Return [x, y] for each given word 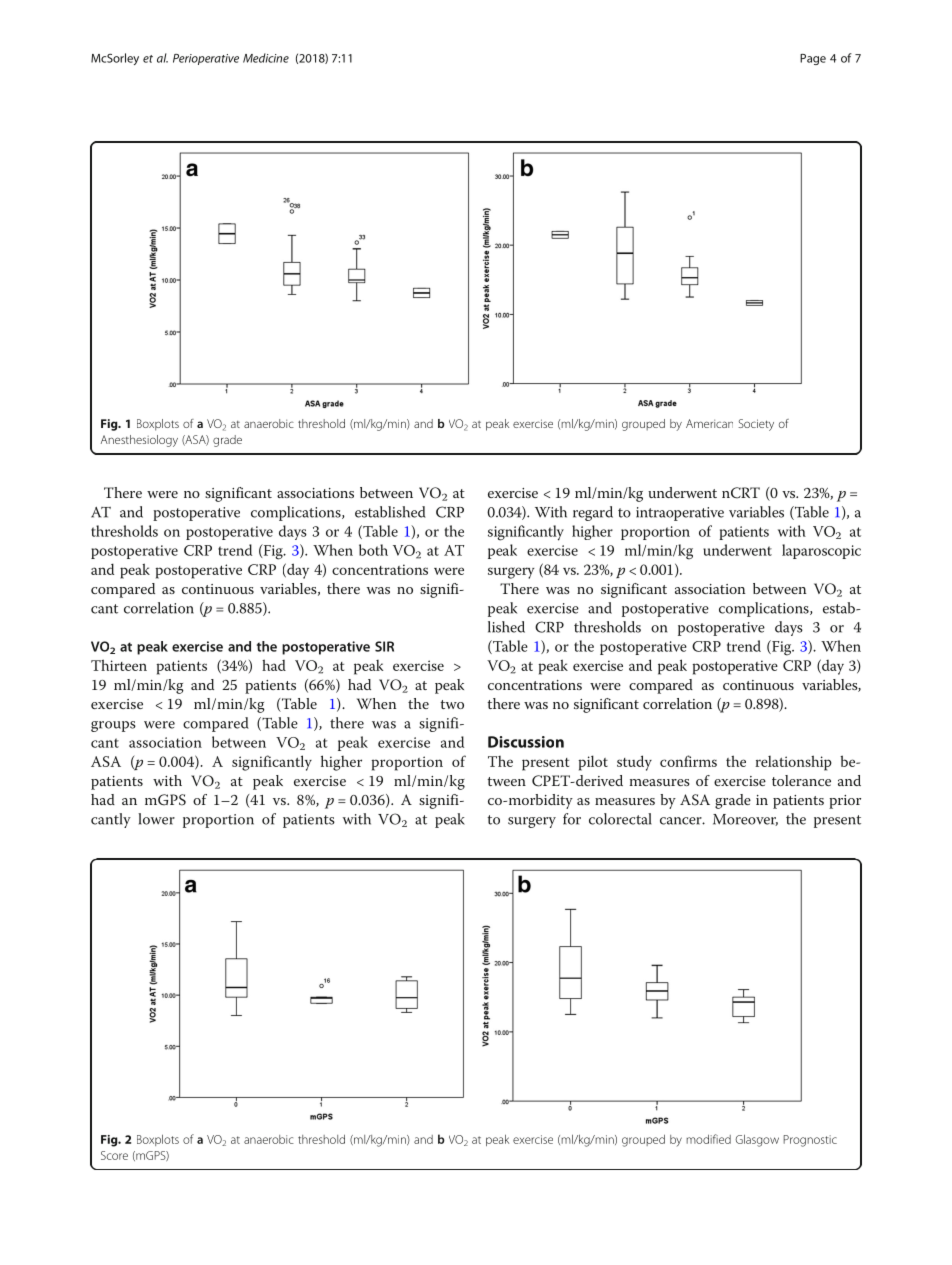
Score [114, 1155]
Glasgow [757, 1140]
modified [708, 1139]
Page [813, 59]
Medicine [266, 58]
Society [756, 425]
